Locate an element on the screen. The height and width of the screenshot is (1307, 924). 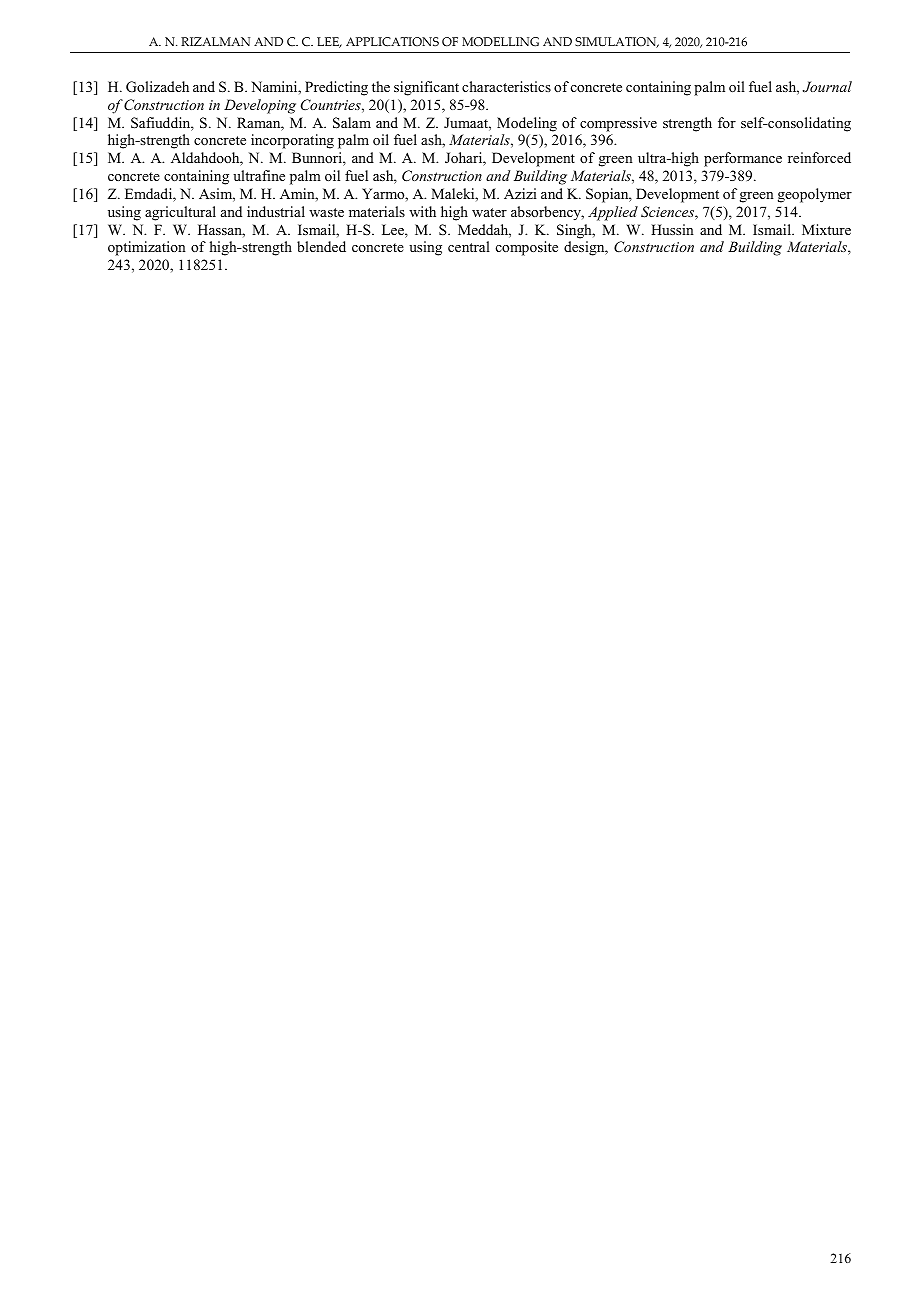
Journal is located at coordinates (827, 87).
